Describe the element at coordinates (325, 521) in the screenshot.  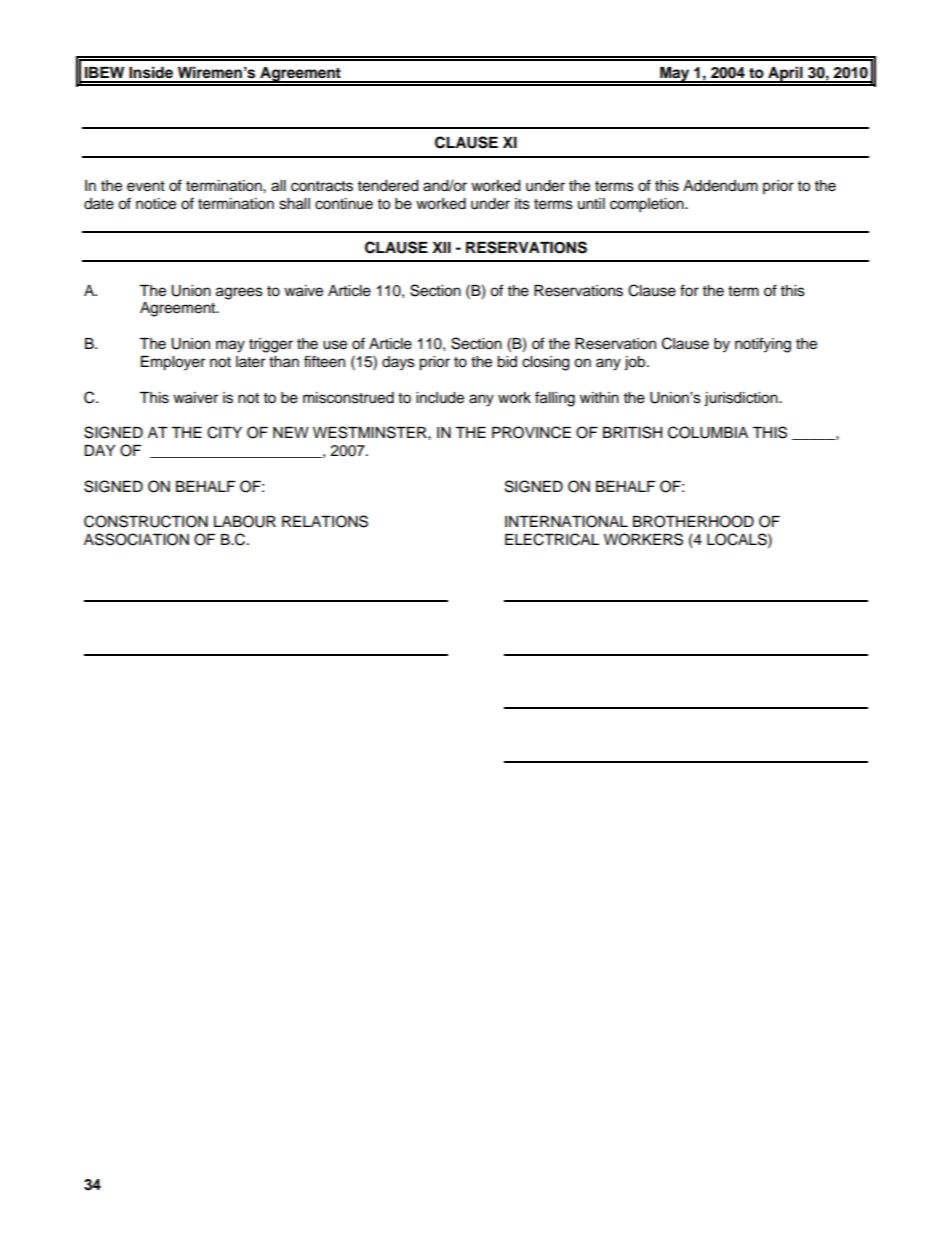
I see `RELATIONS` at that location.
